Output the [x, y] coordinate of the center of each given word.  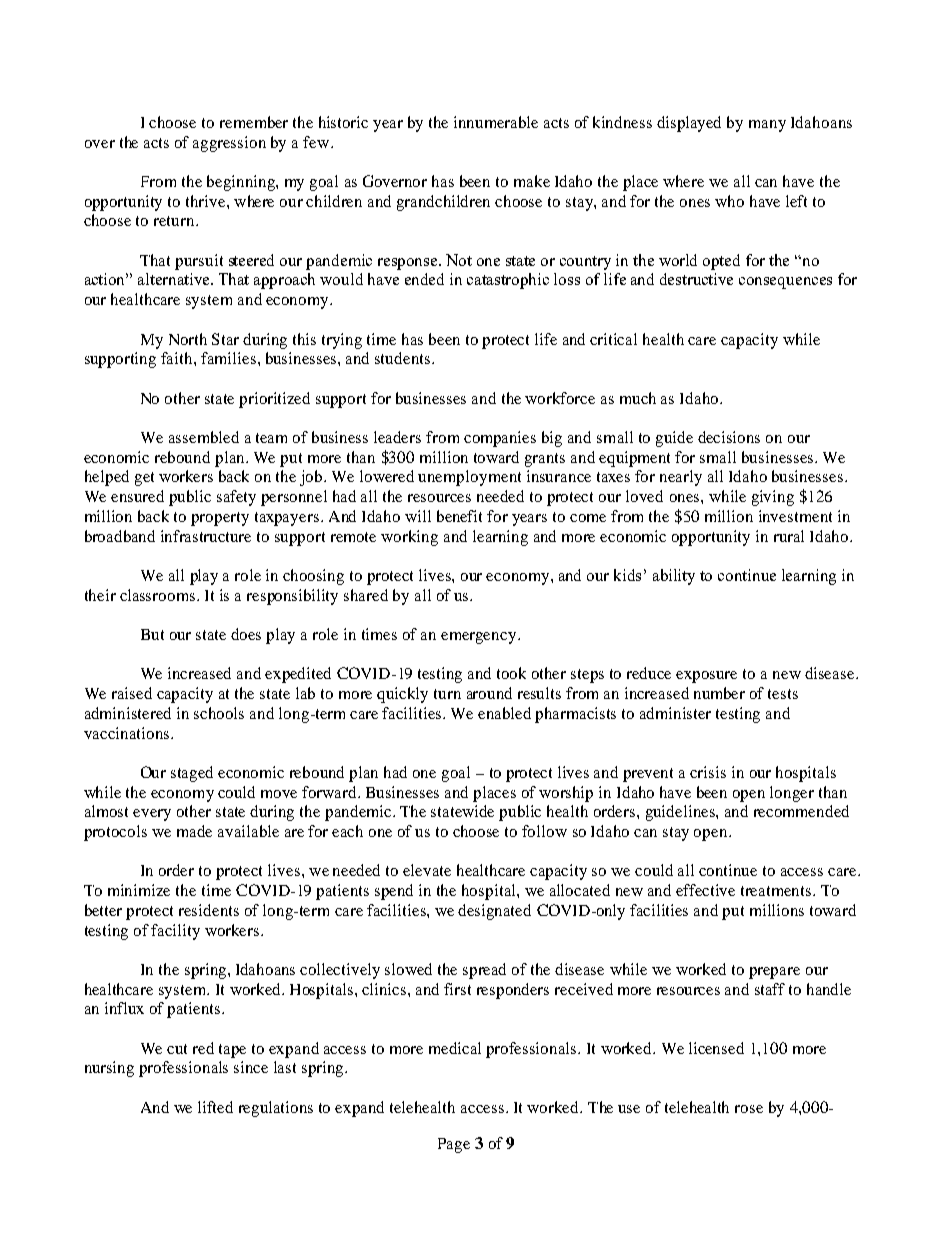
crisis [708, 772]
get [144, 479]
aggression [229, 144]
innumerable [496, 122]
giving [773, 498]
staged [192, 774]
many [767, 126]
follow [544, 831]
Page [454, 1145]
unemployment [469, 478]
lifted [215, 1107]
